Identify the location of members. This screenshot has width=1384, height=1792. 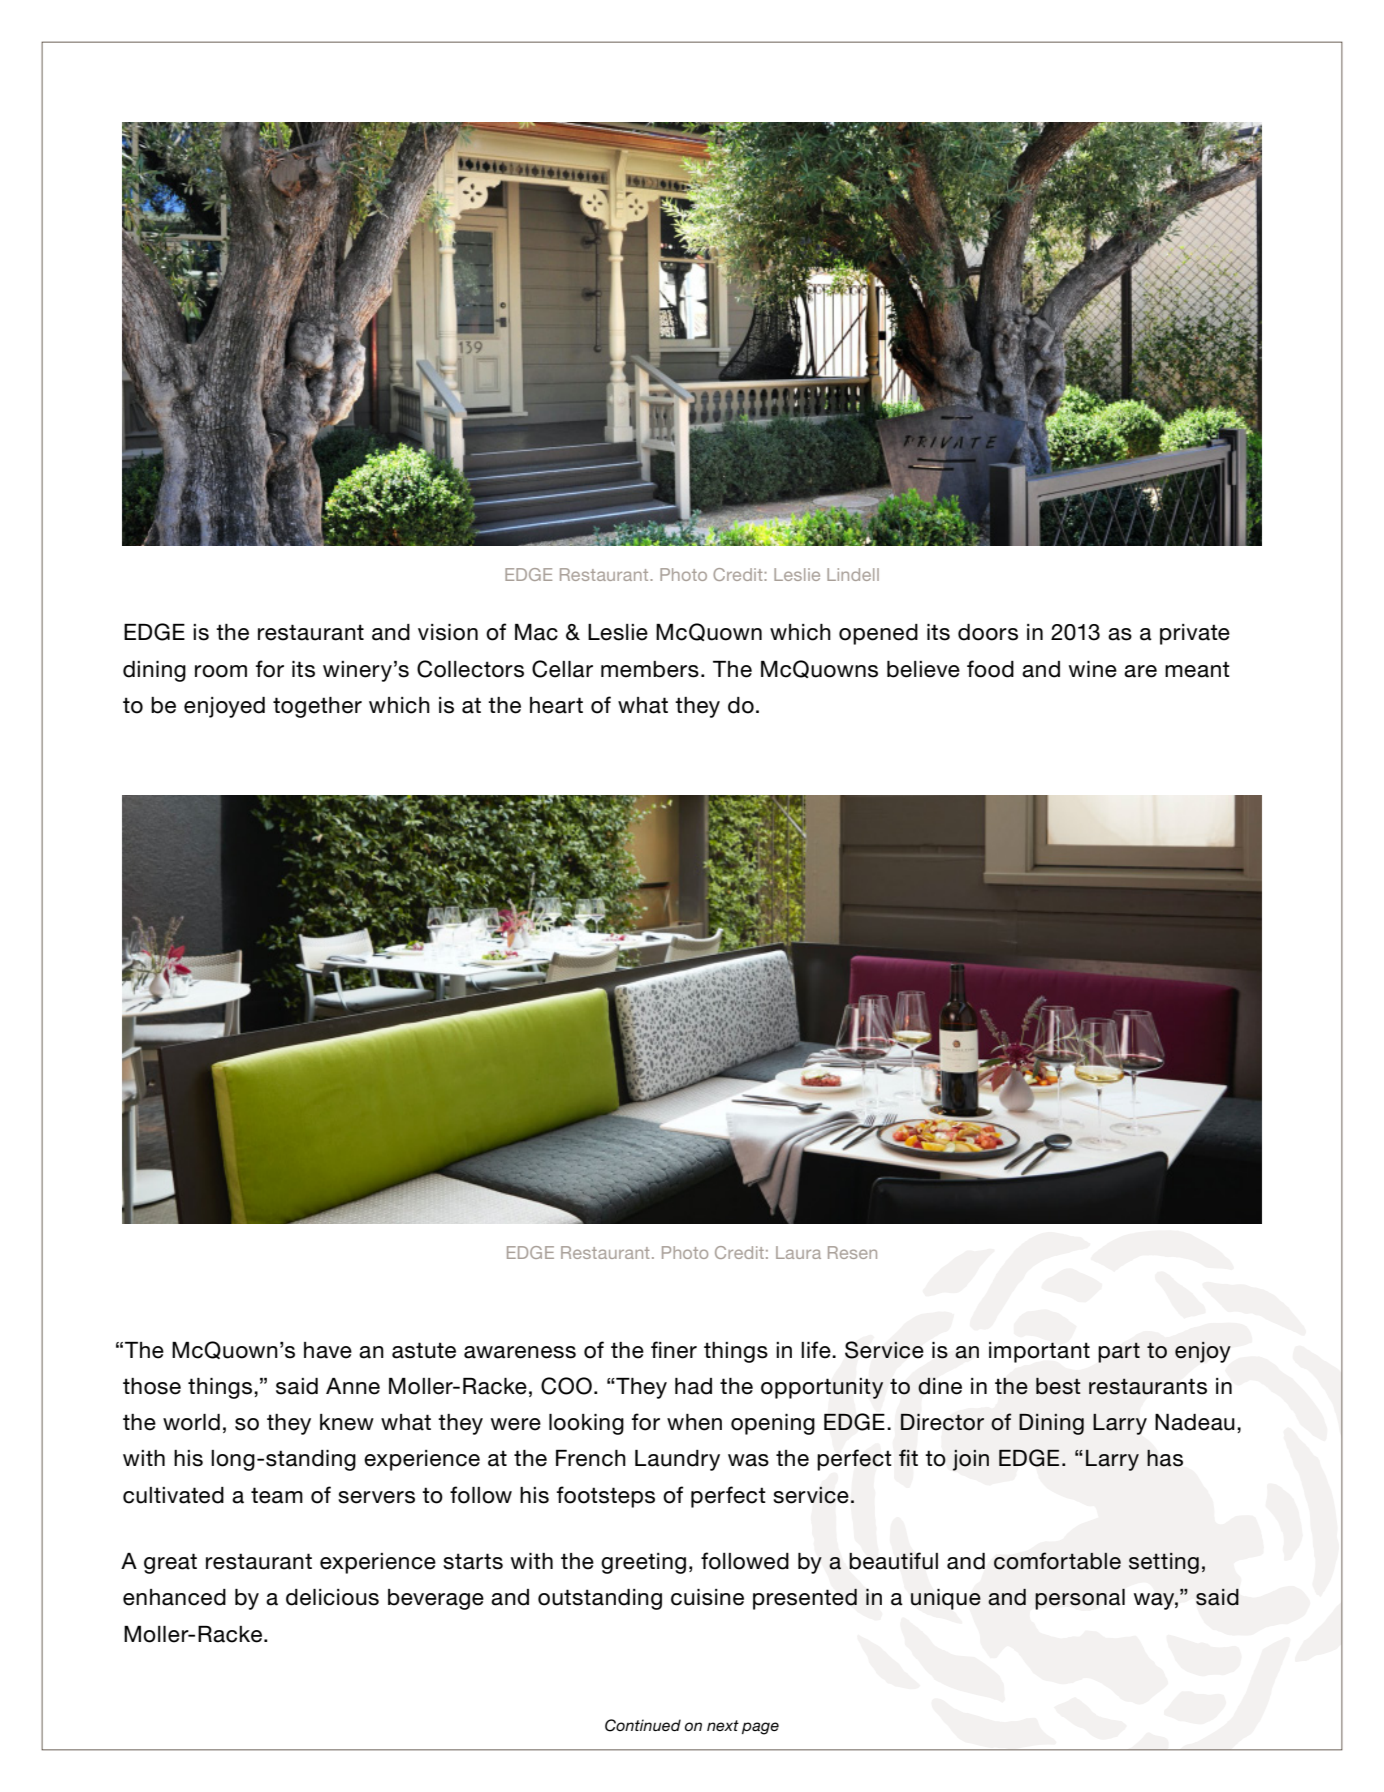
(650, 669).
